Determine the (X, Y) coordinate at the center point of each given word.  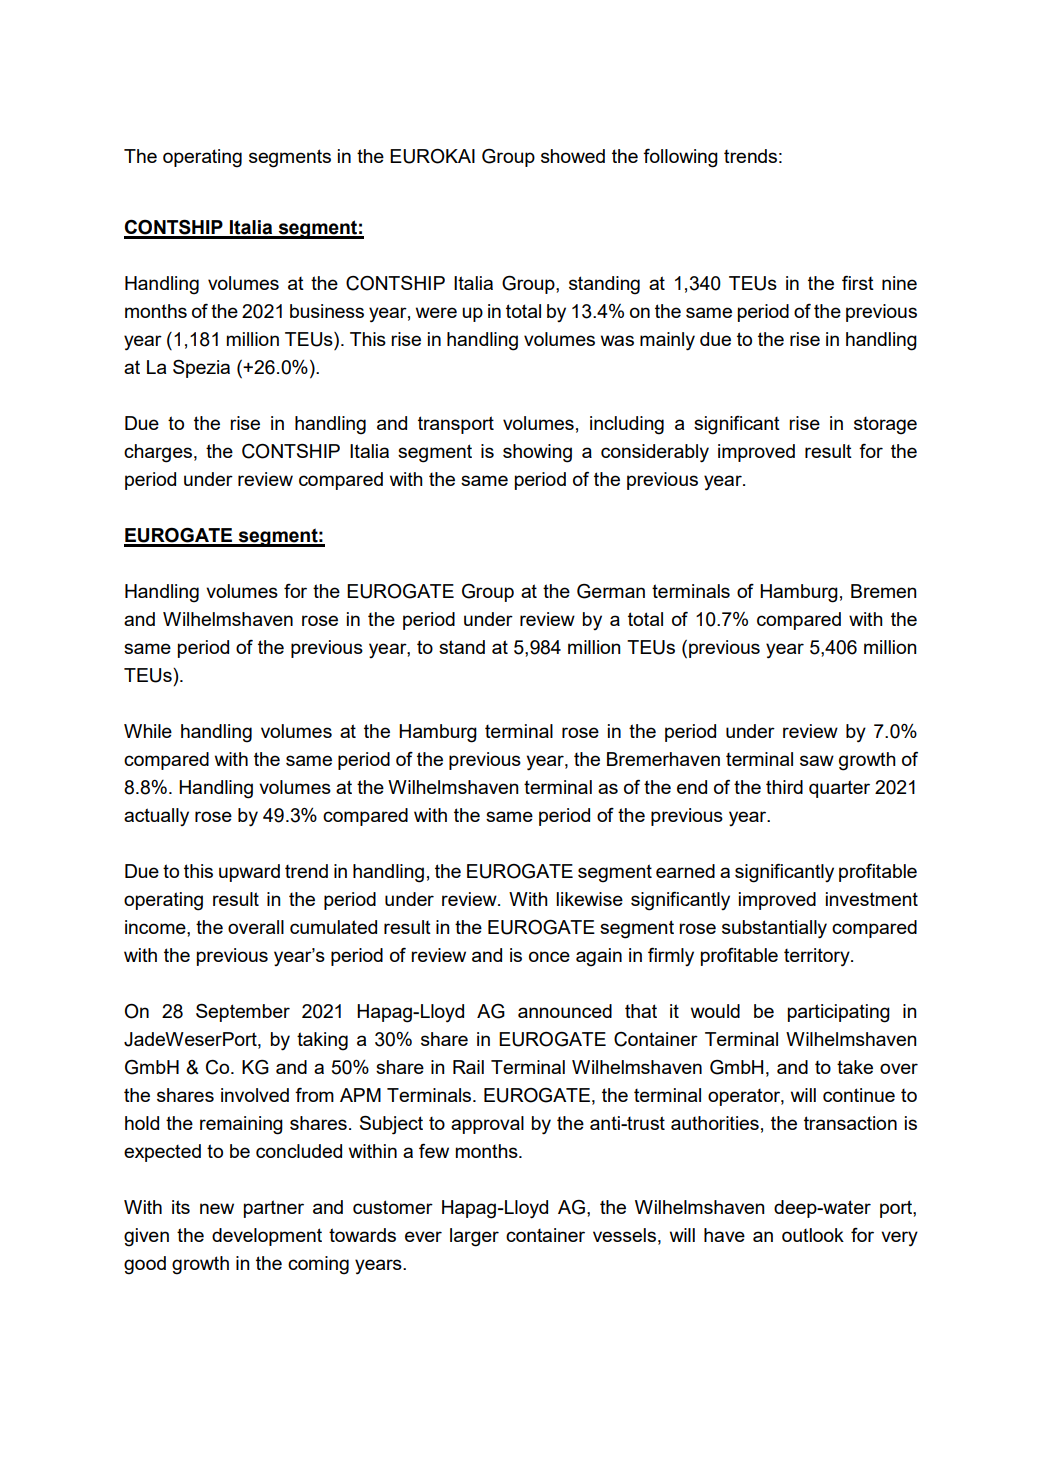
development (267, 1237)
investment (872, 899)
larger (474, 1237)
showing (537, 453)
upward (249, 873)
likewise (589, 899)
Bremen (883, 591)
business (327, 311)
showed (573, 156)
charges (158, 453)
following (680, 158)
